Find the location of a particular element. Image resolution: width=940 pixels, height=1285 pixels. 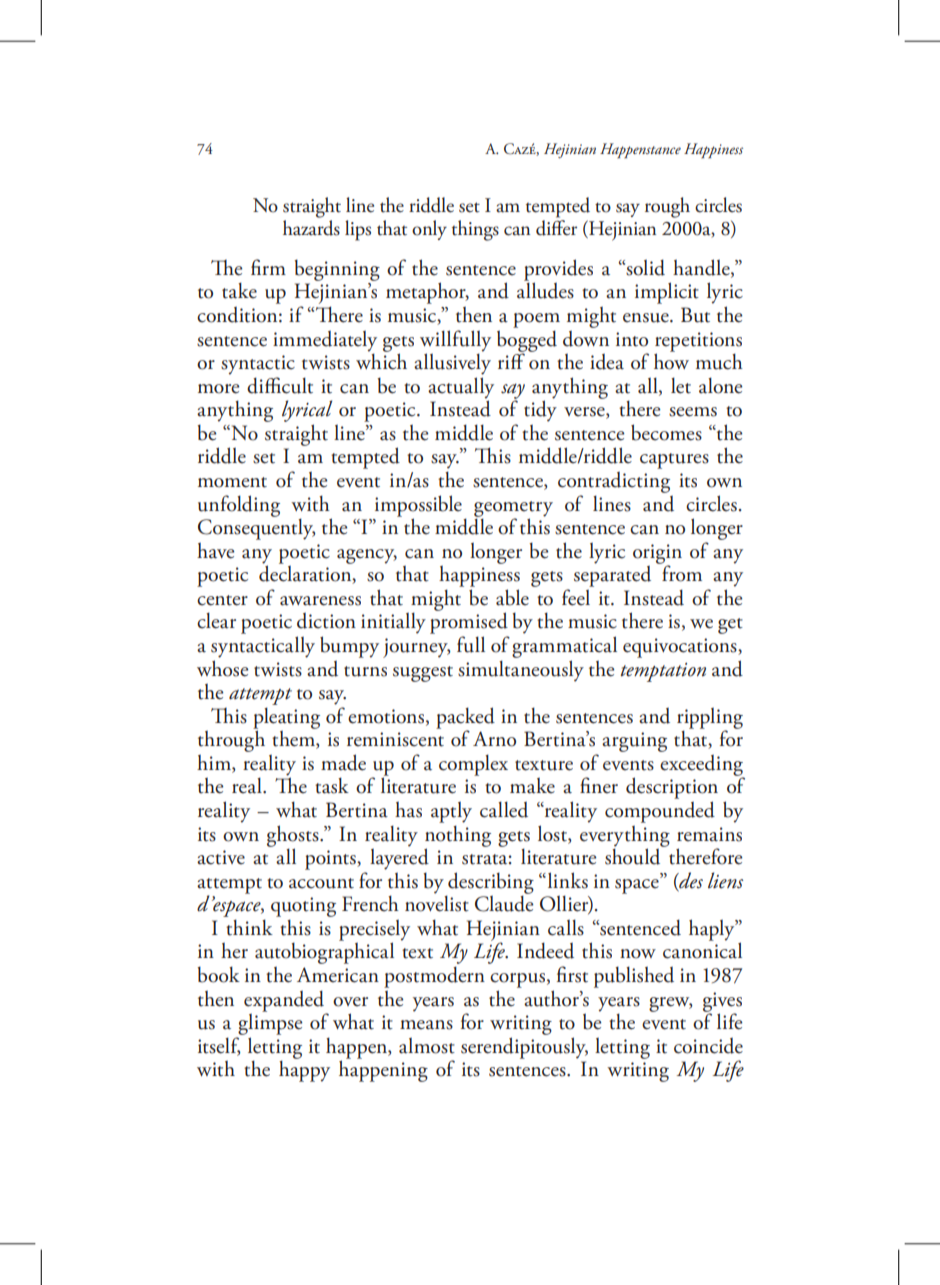

almost is located at coordinates (427, 1045).
